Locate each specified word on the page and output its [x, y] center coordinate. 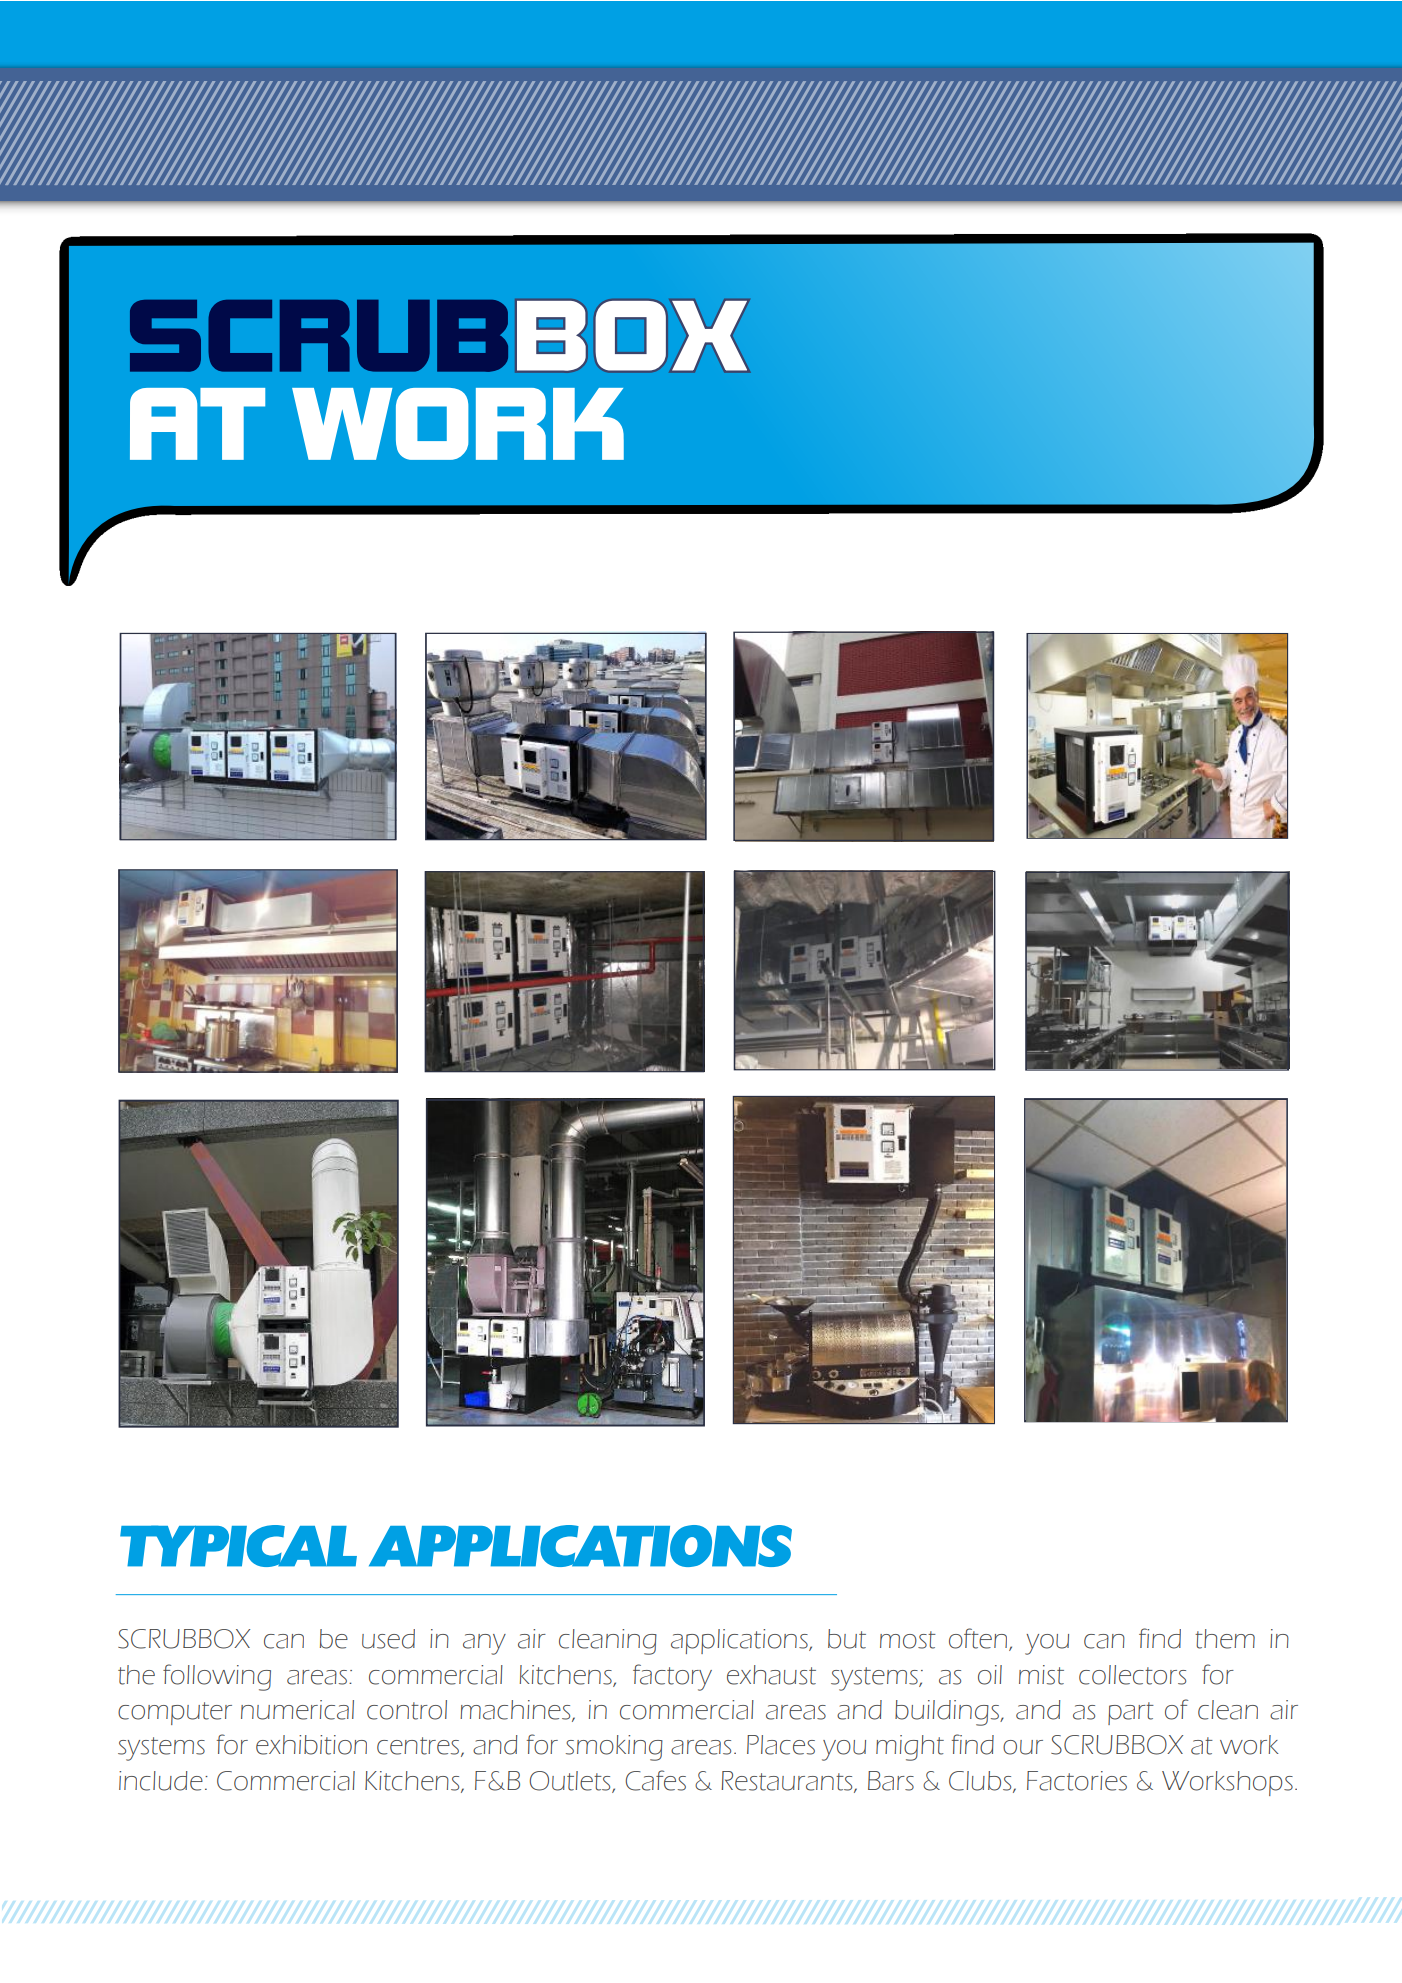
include [161, 1781]
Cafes [655, 1780]
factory [672, 1677]
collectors [1132, 1675]
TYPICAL [238, 1546]
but [847, 1639]
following [217, 1677]
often [978, 1638]
